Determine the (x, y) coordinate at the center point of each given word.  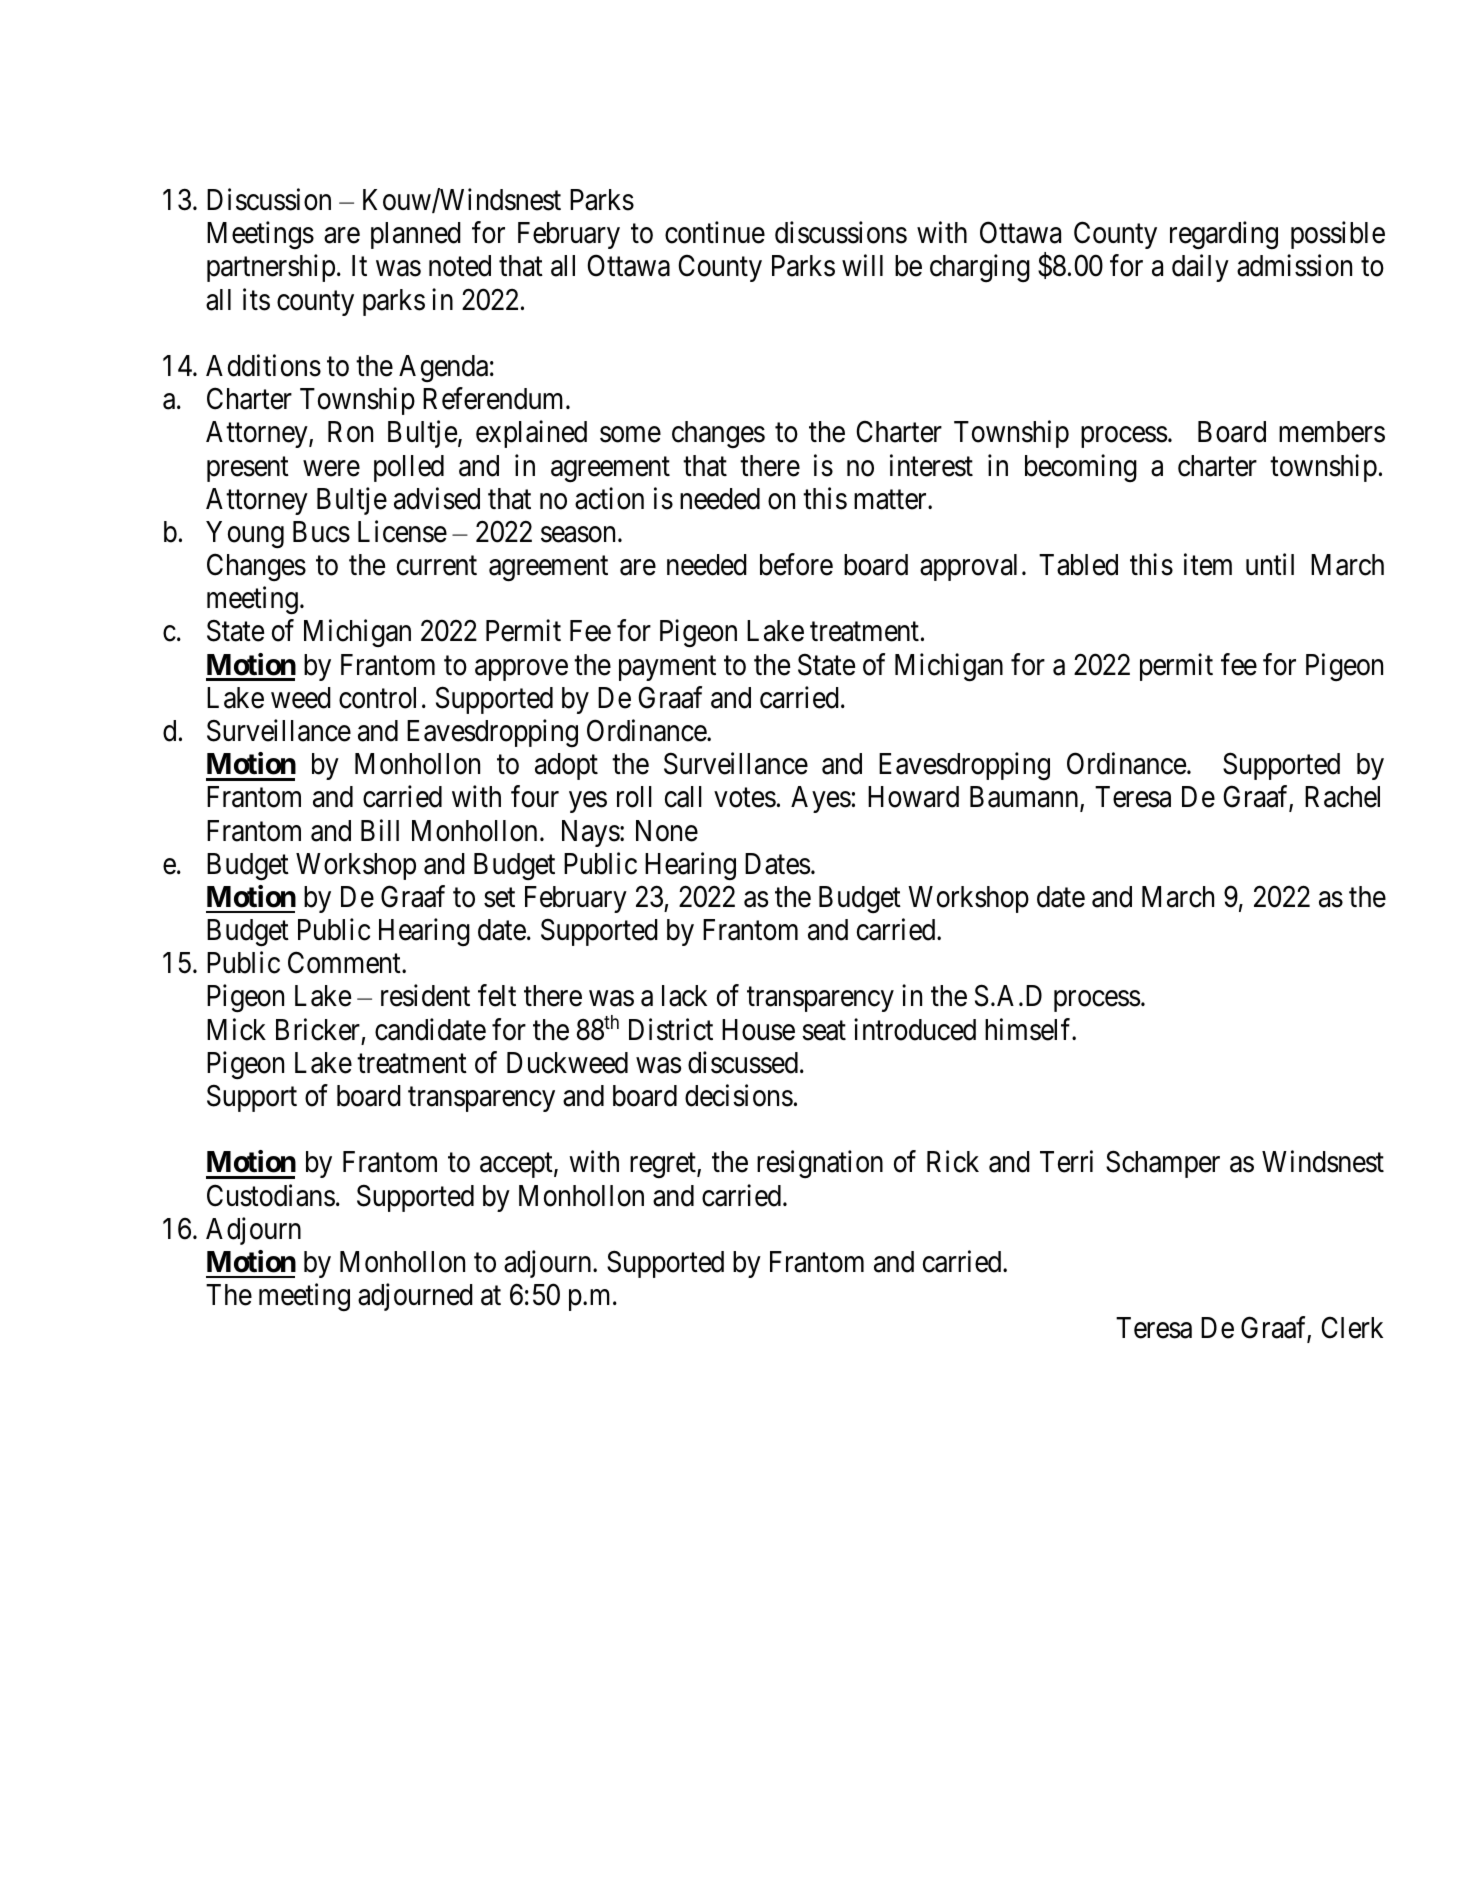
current (437, 566)
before (796, 564)
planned (416, 235)
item (1208, 564)
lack (684, 996)
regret (664, 1166)
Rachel (1342, 797)
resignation (820, 1164)
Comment (345, 963)
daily (1200, 268)
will (862, 265)
